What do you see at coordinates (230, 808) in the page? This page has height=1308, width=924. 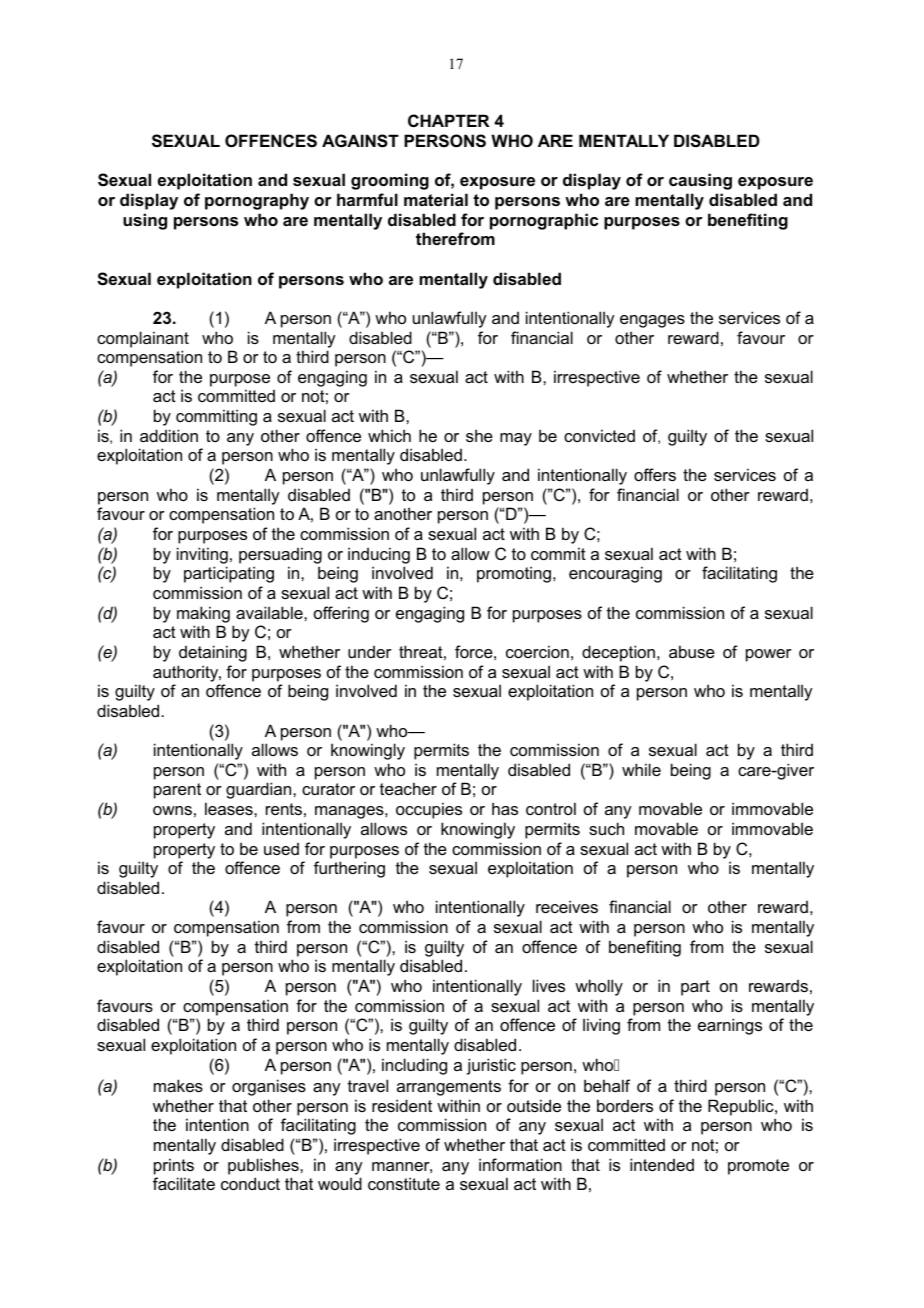 I see `leases` at bounding box center [230, 808].
